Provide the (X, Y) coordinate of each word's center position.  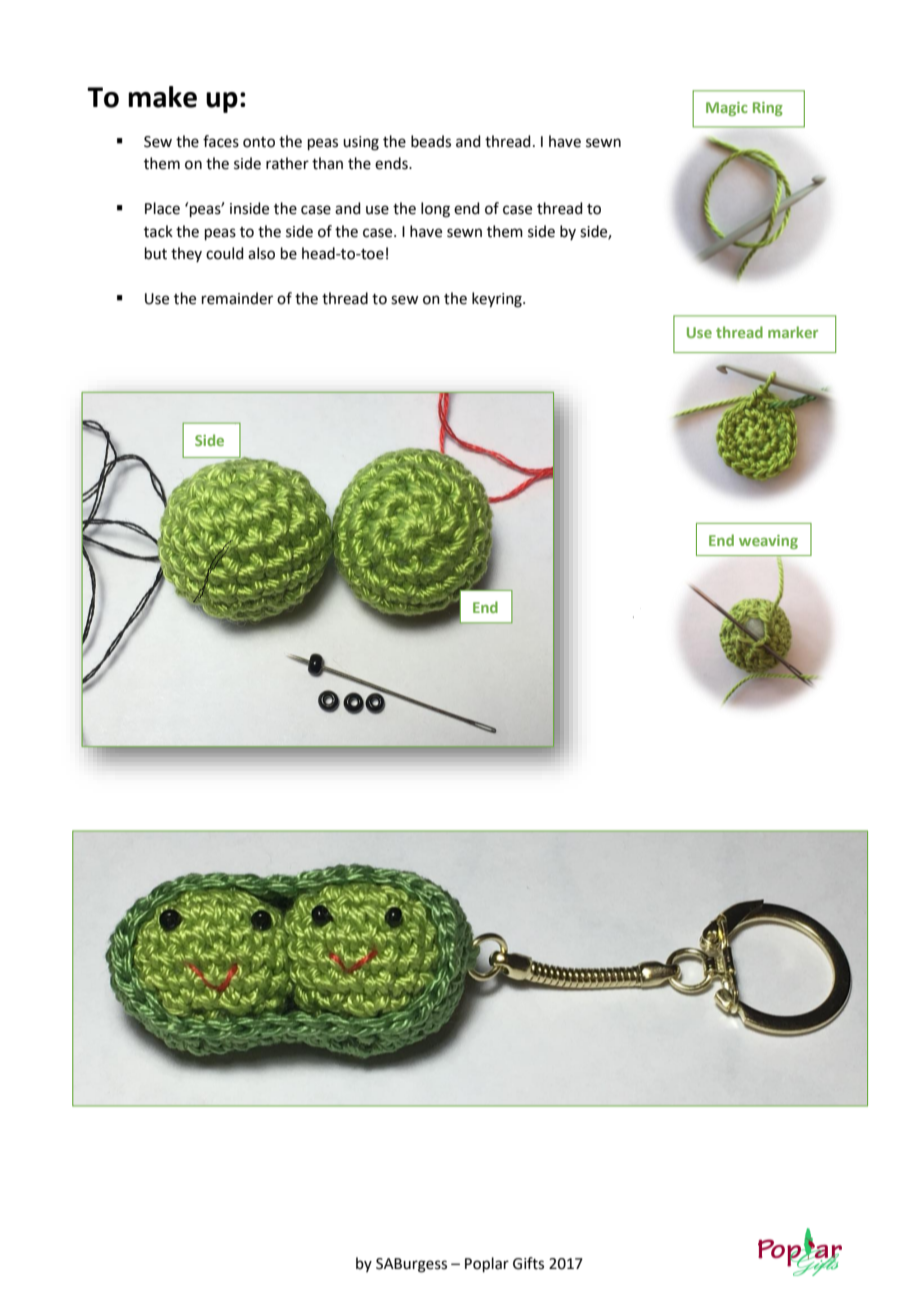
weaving (768, 542)
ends (392, 163)
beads (431, 141)
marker (793, 332)
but (156, 253)
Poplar (487, 1264)
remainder (237, 298)
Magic (727, 109)
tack (158, 231)
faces (221, 141)
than (327, 163)
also (261, 253)
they (186, 254)
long (435, 210)
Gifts (528, 1263)
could (225, 253)
